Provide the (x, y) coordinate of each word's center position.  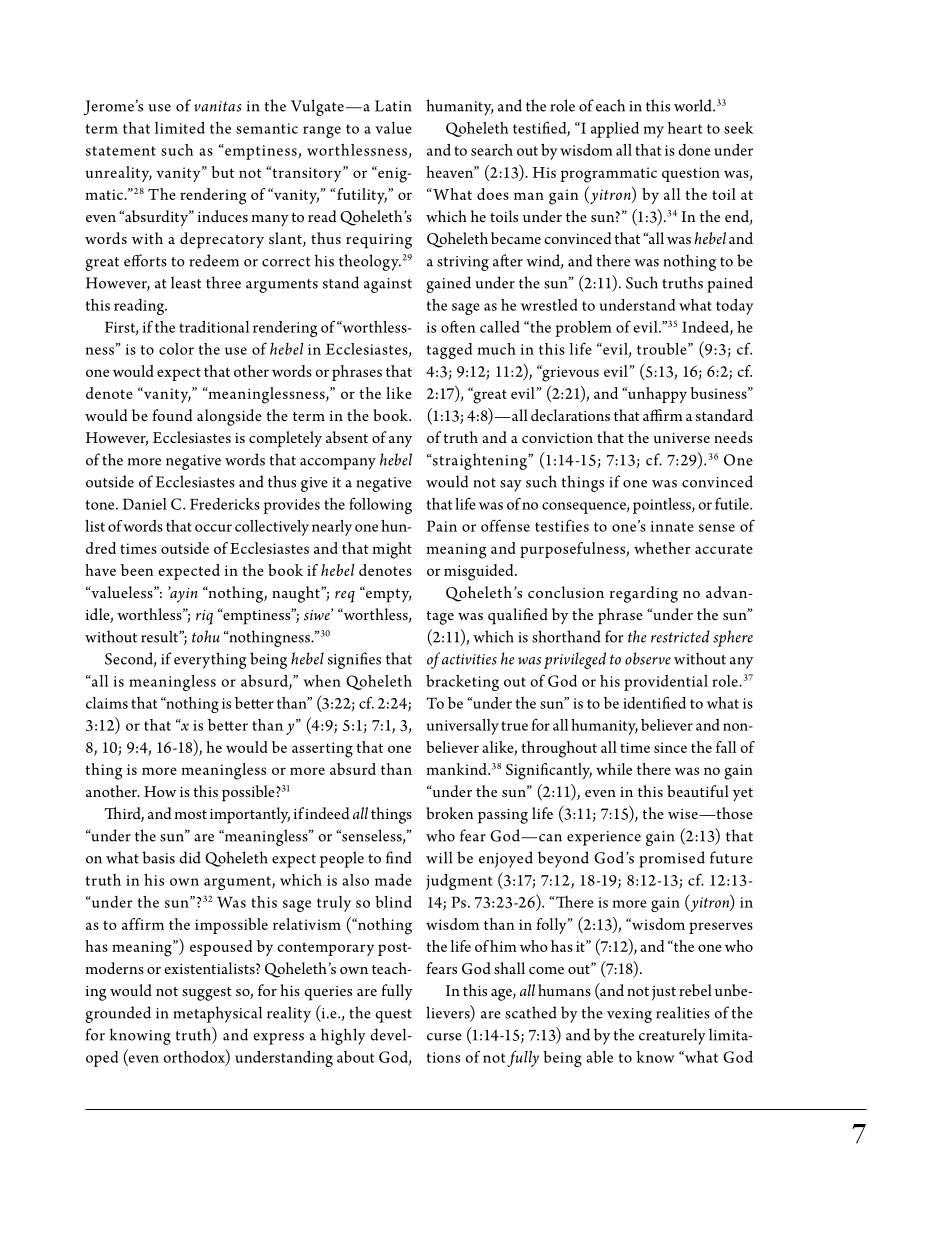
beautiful (698, 791)
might (392, 550)
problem (583, 329)
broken (449, 813)
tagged (449, 351)
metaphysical (218, 1014)
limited (180, 128)
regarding (644, 594)
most (190, 814)
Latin (393, 106)
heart (685, 128)
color (176, 349)
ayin (183, 594)
